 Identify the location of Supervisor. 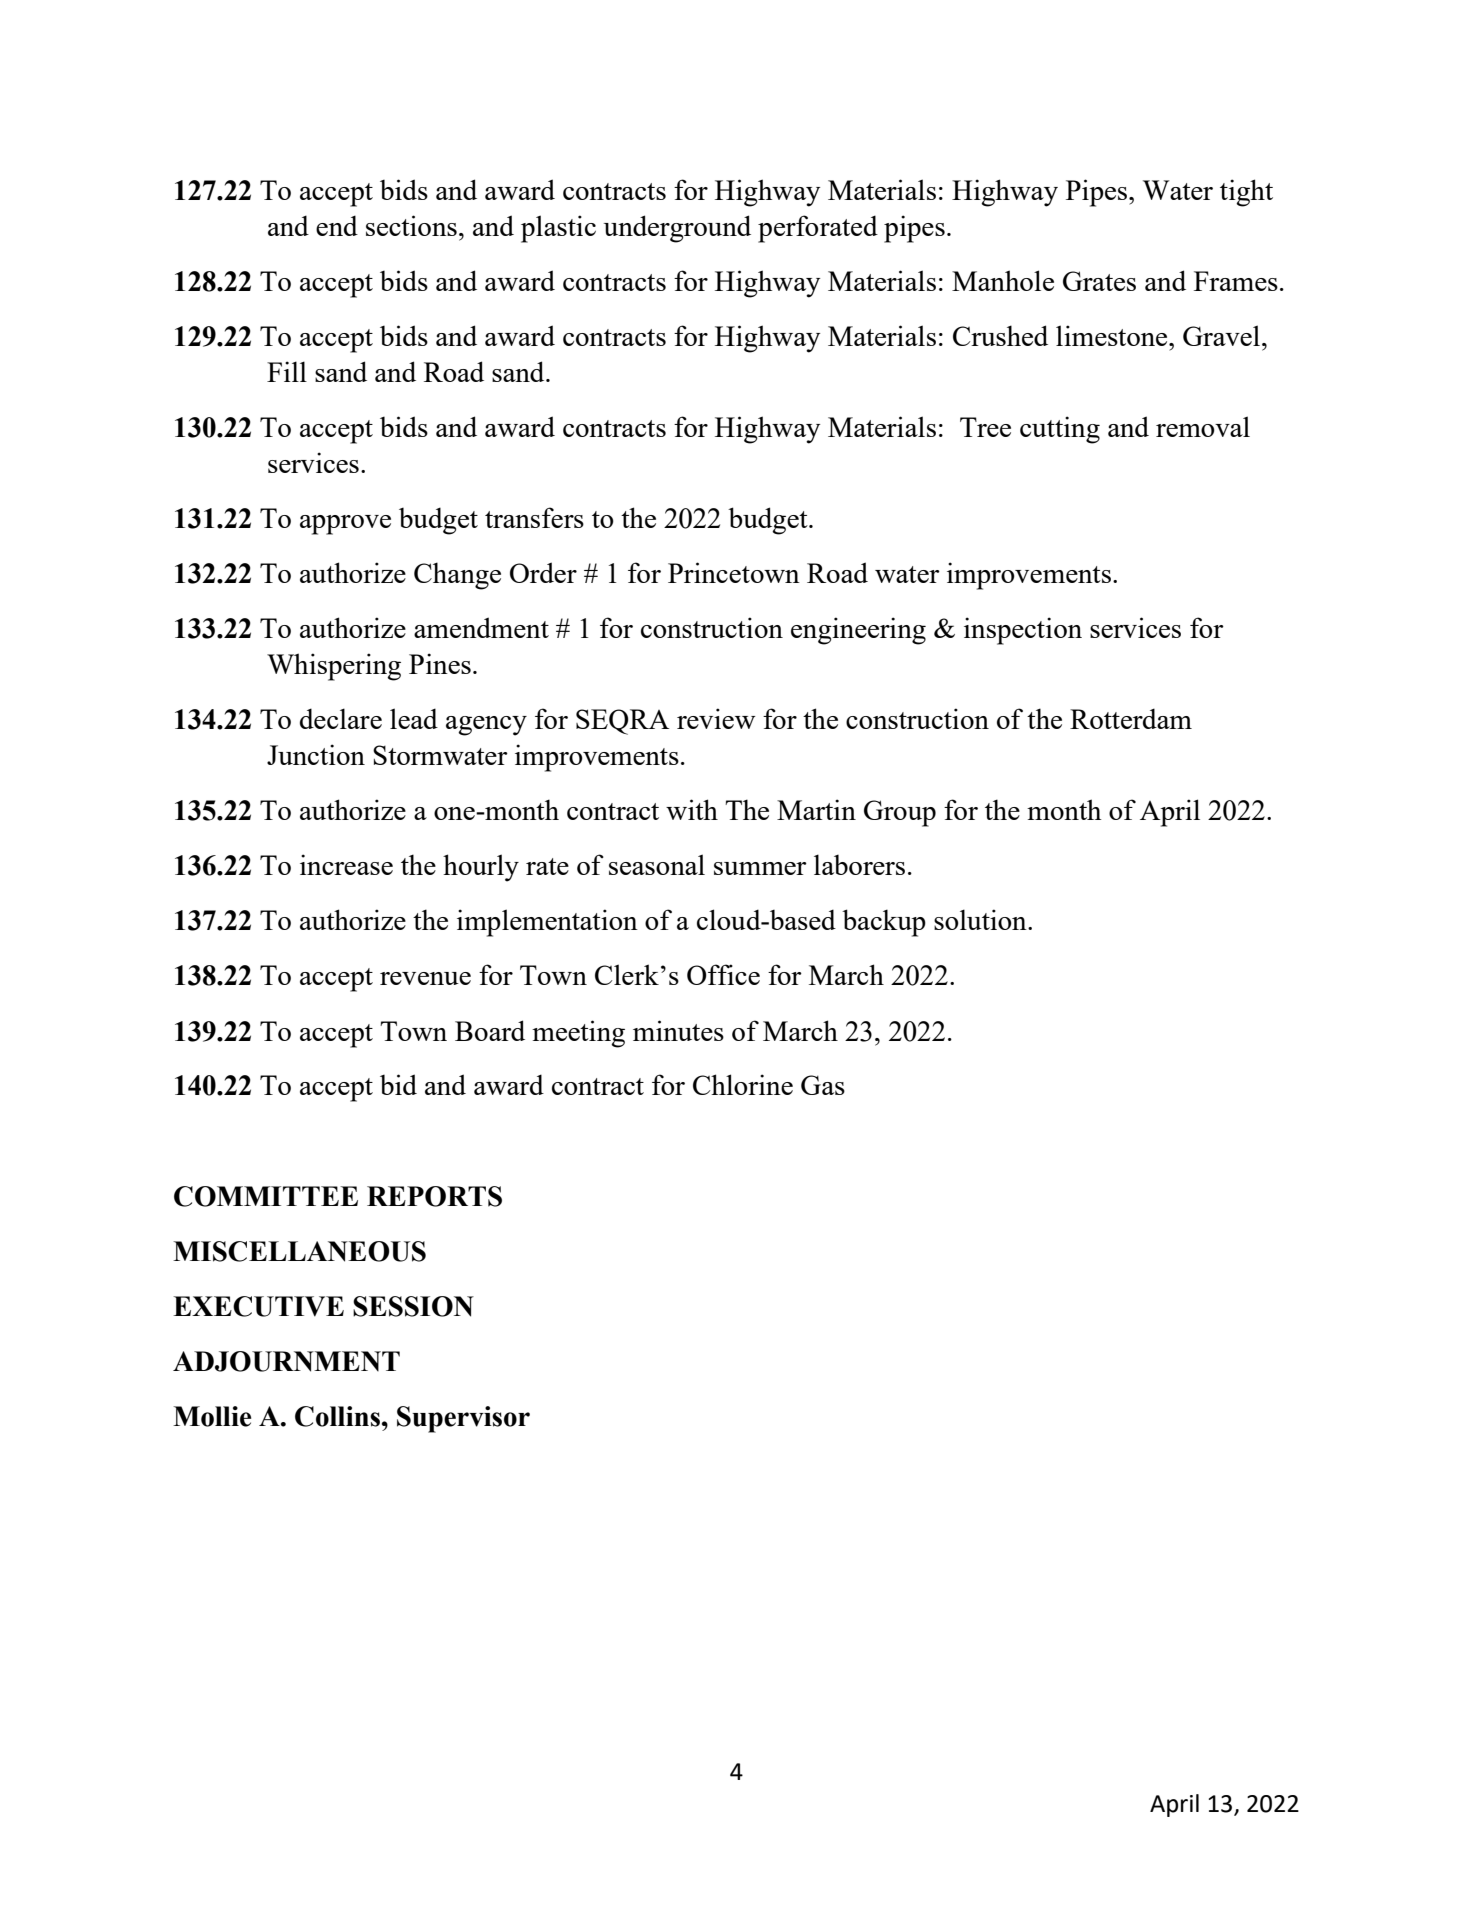
(463, 1419).
